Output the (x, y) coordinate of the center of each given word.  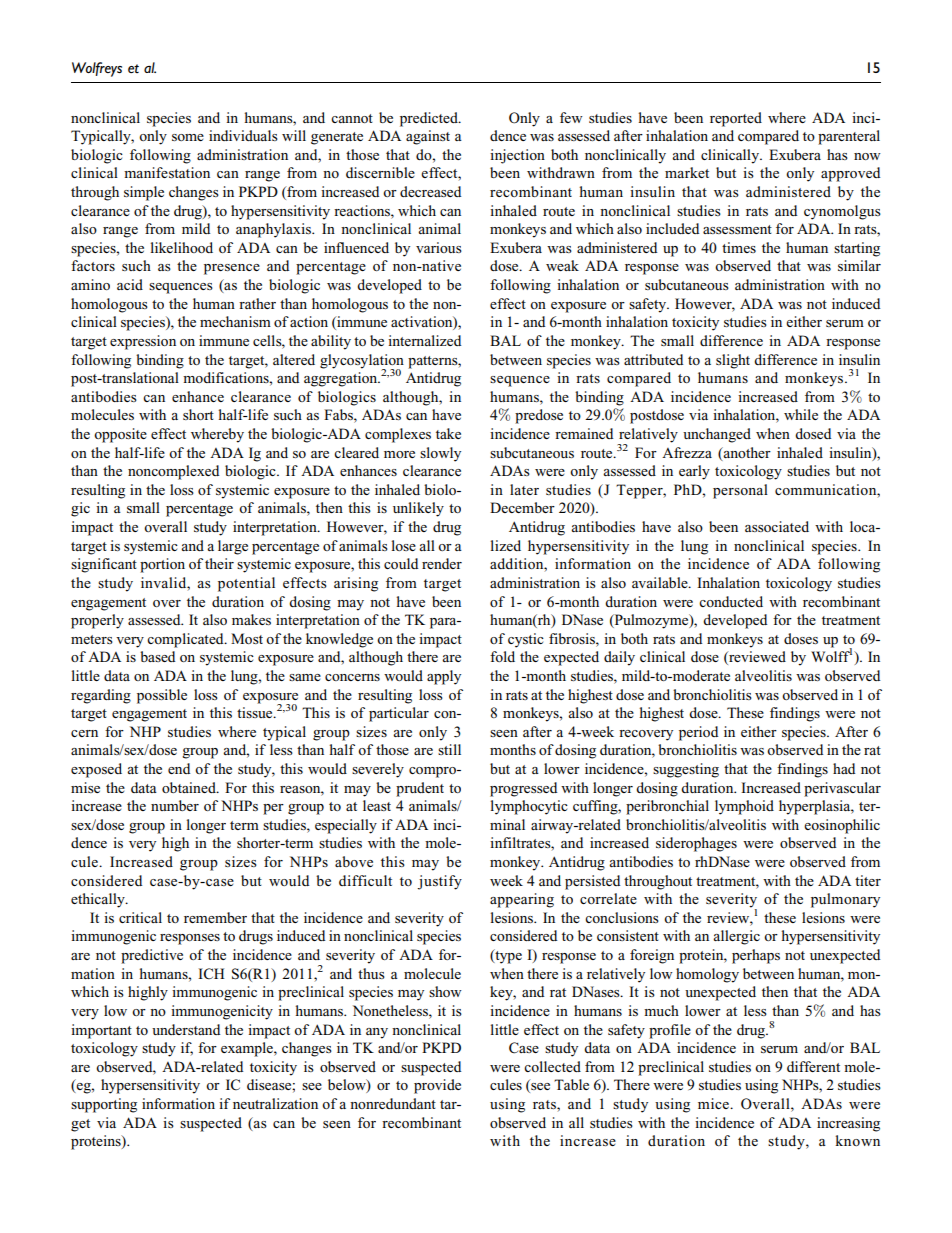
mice (714, 1103)
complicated (186, 640)
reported (736, 119)
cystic (526, 640)
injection (517, 156)
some (188, 137)
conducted (731, 601)
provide (437, 1086)
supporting (104, 1105)
